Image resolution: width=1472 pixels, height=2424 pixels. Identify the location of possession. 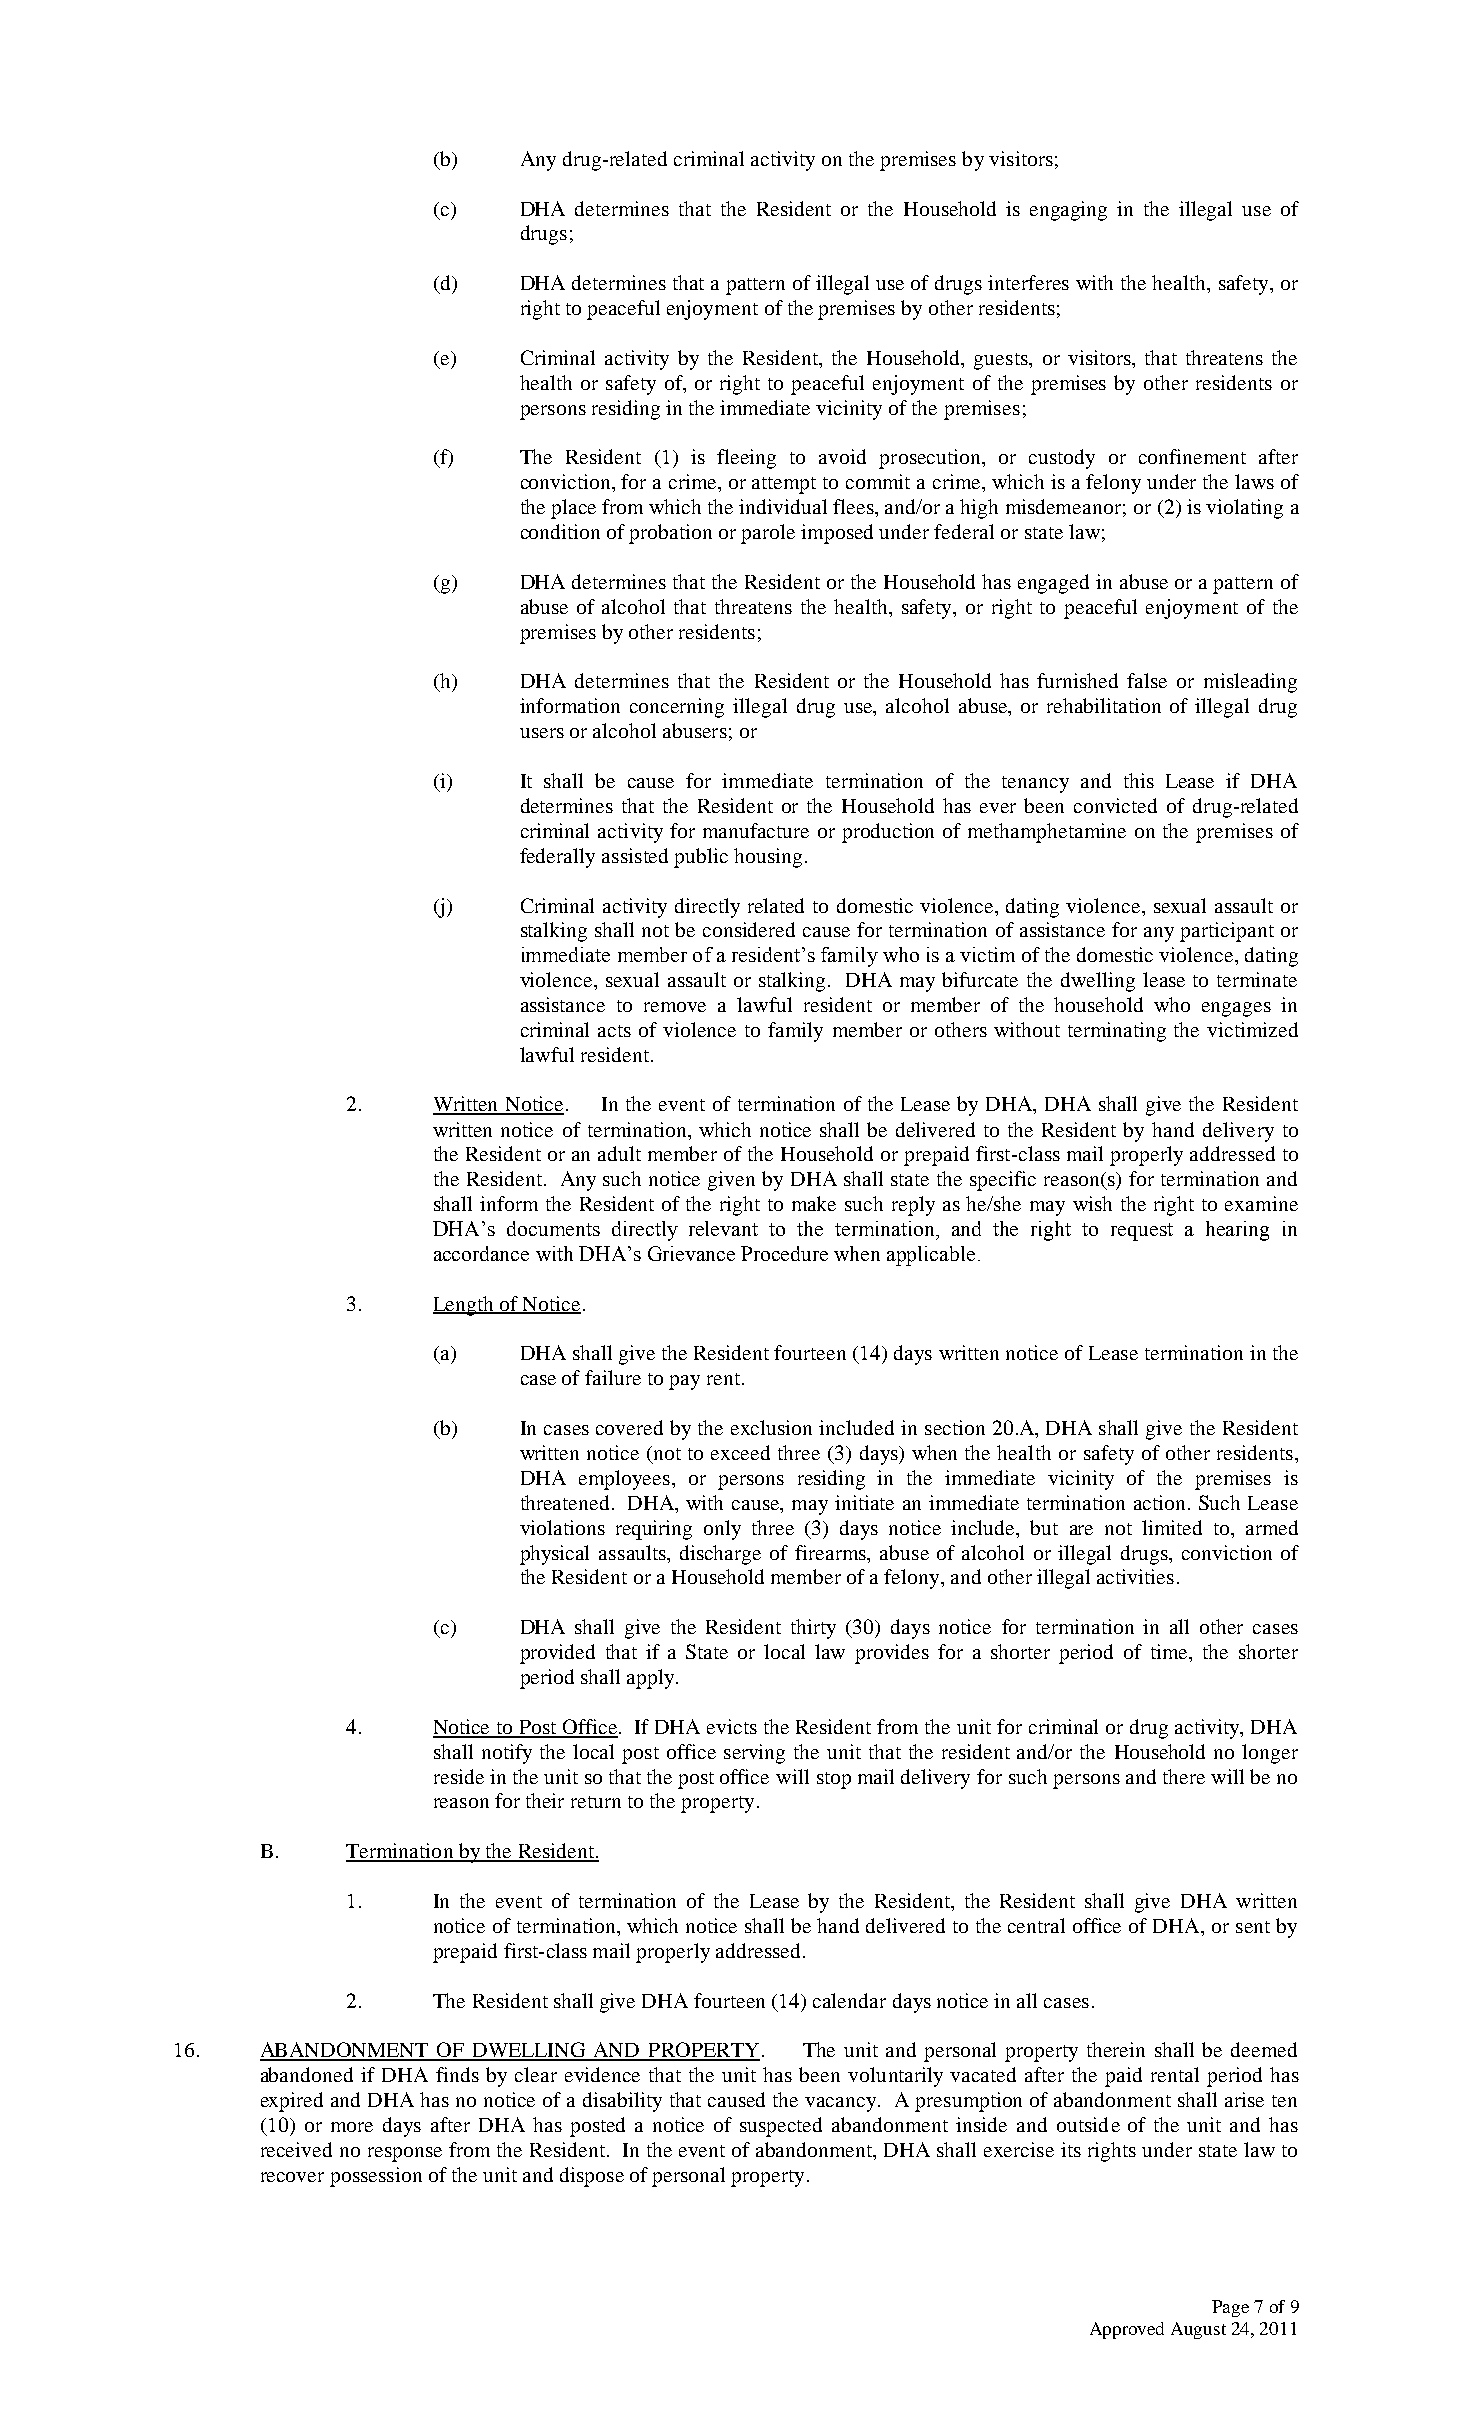
(376, 2177).
